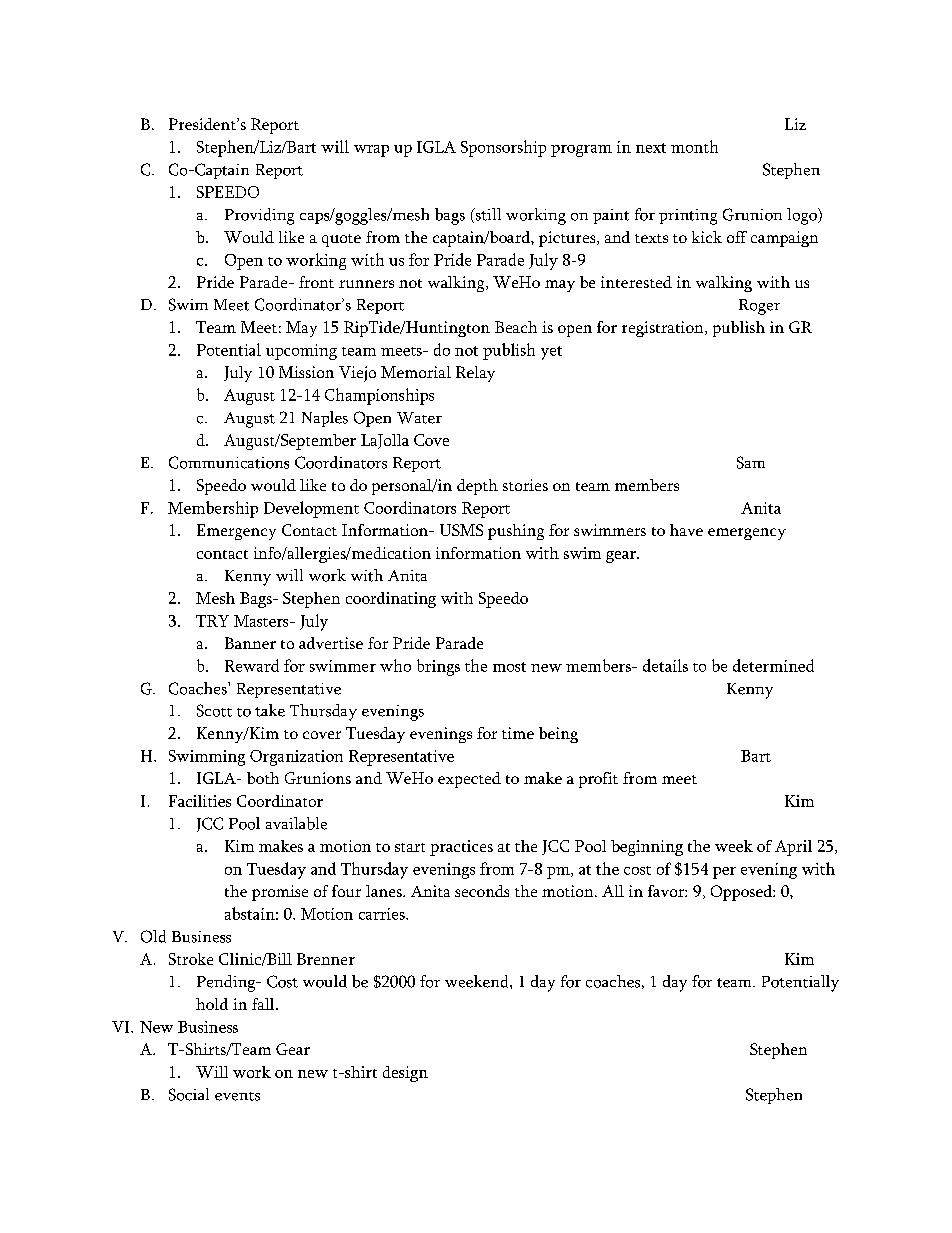  Describe the element at coordinates (405, 1074) in the screenshot. I see `design` at that location.
